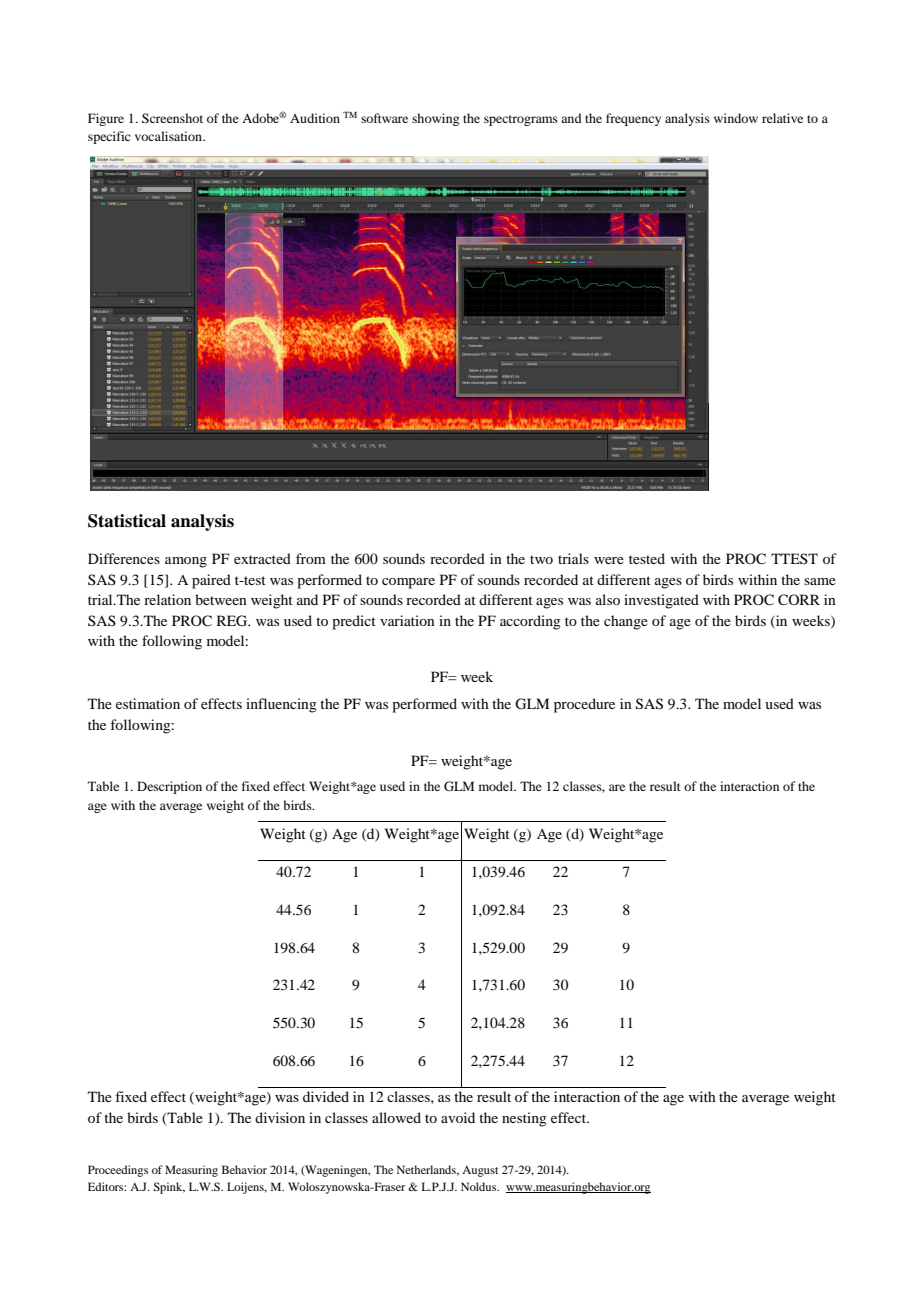  I want to click on Screenshot, so click(172, 118).
